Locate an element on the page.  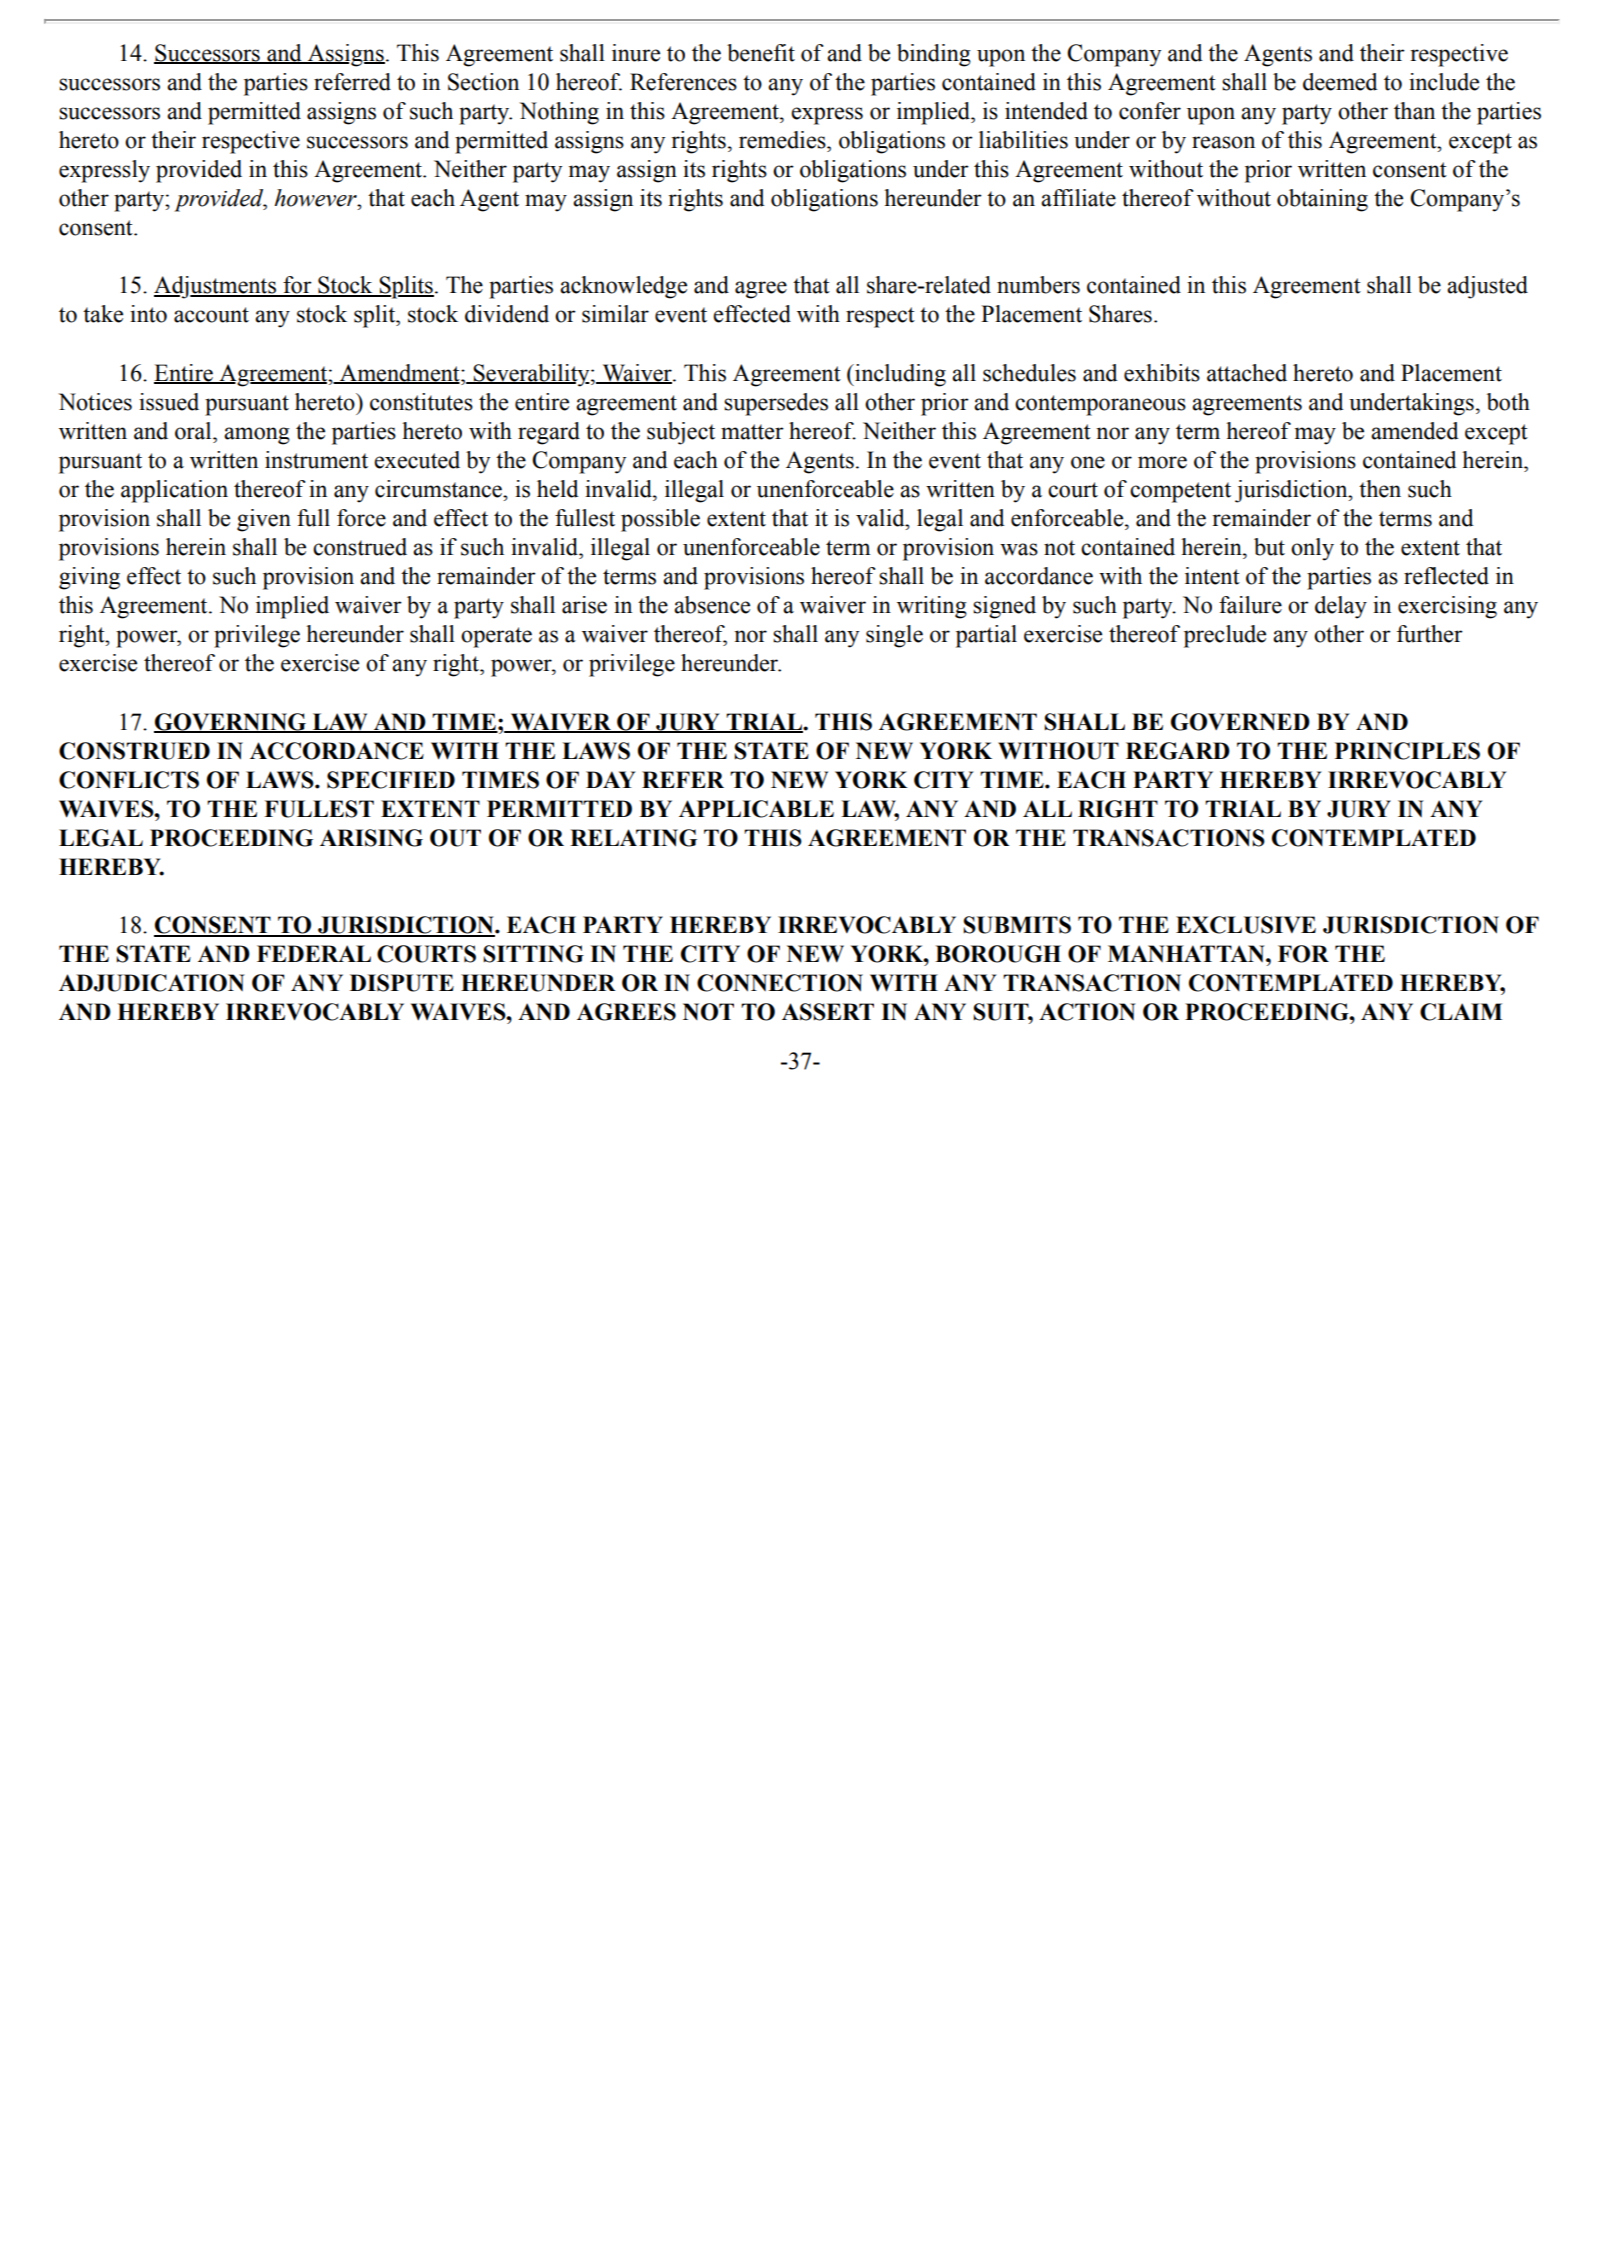
FEDERAL is located at coordinates (314, 953).
